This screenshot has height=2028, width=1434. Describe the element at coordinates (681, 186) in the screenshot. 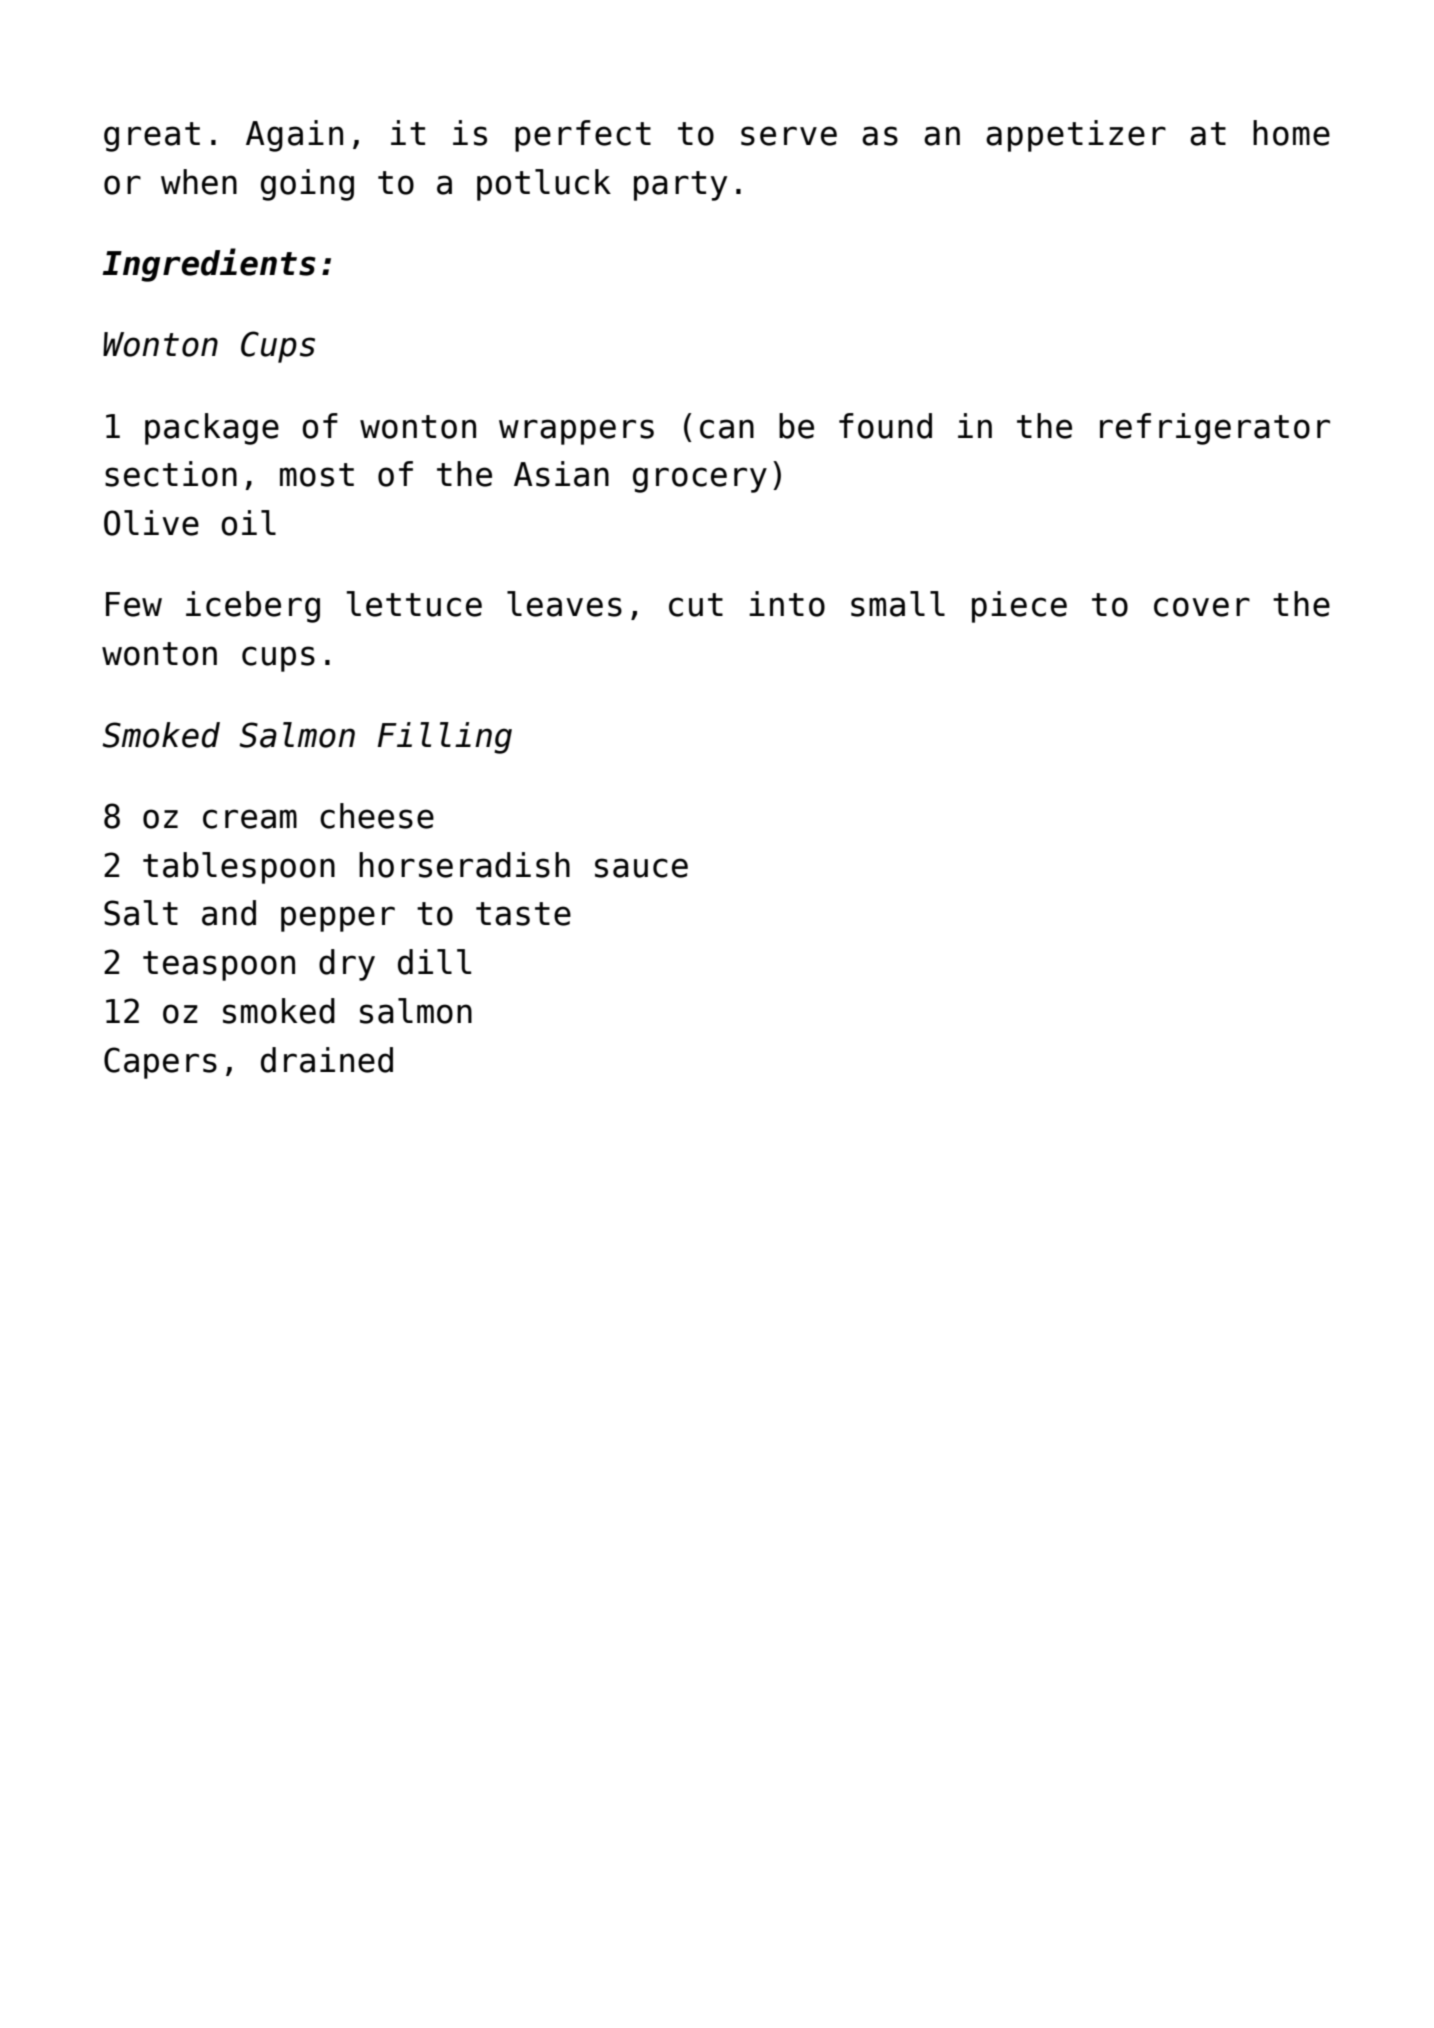

I see `party` at that location.
